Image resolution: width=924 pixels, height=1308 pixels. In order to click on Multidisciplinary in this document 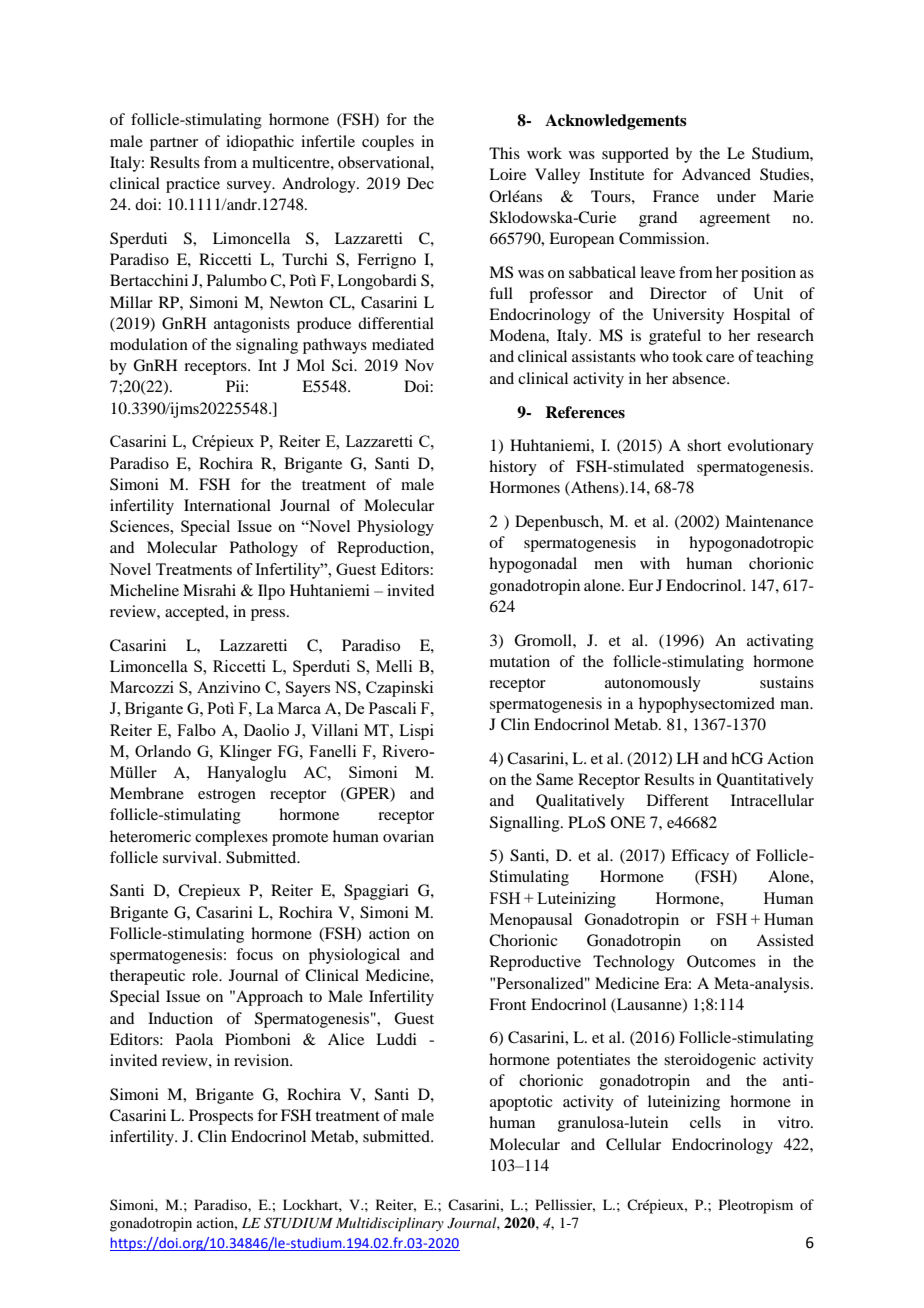, I will do `click(390, 1224)`.
